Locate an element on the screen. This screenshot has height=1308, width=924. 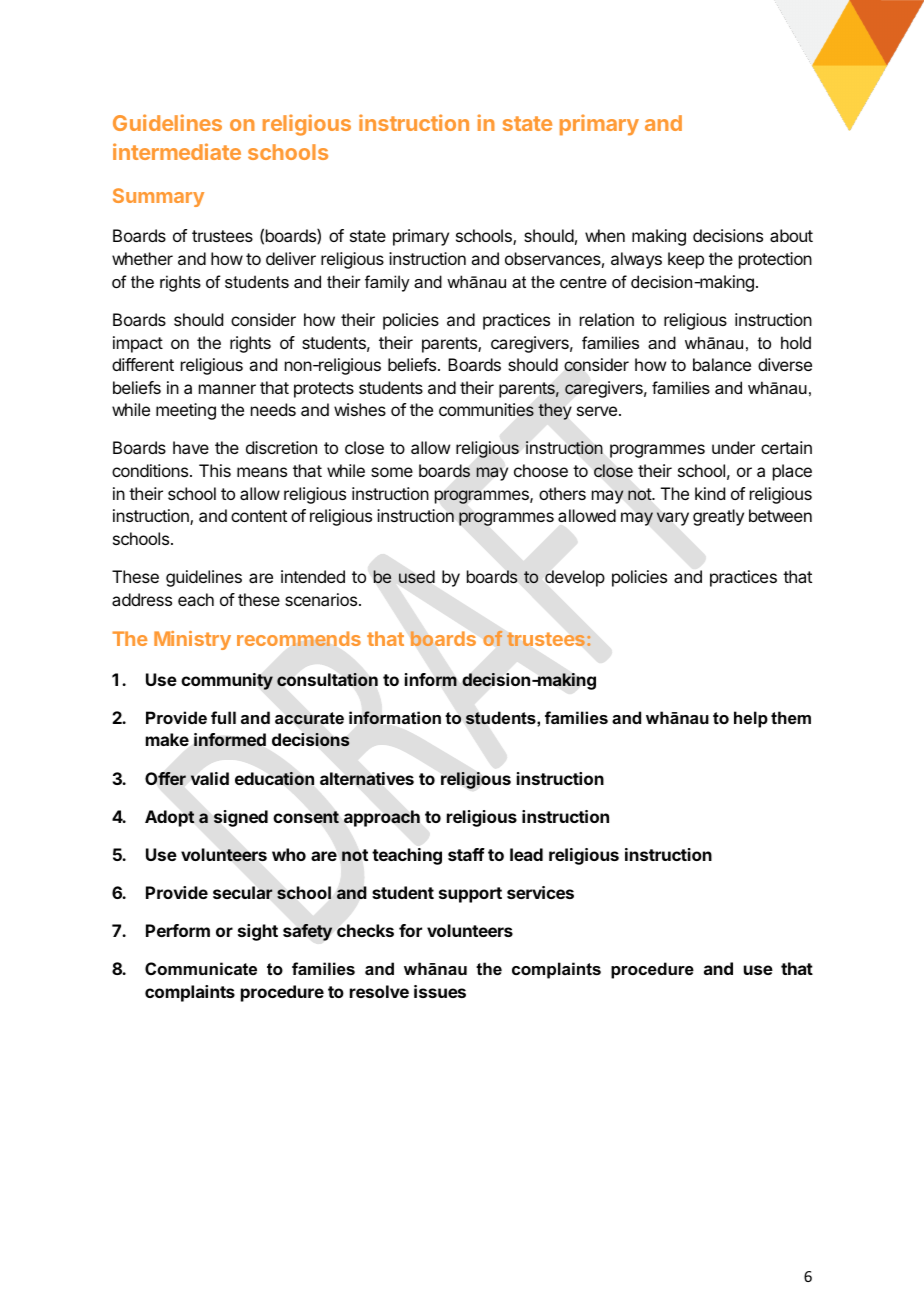
have is located at coordinates (191, 447).
